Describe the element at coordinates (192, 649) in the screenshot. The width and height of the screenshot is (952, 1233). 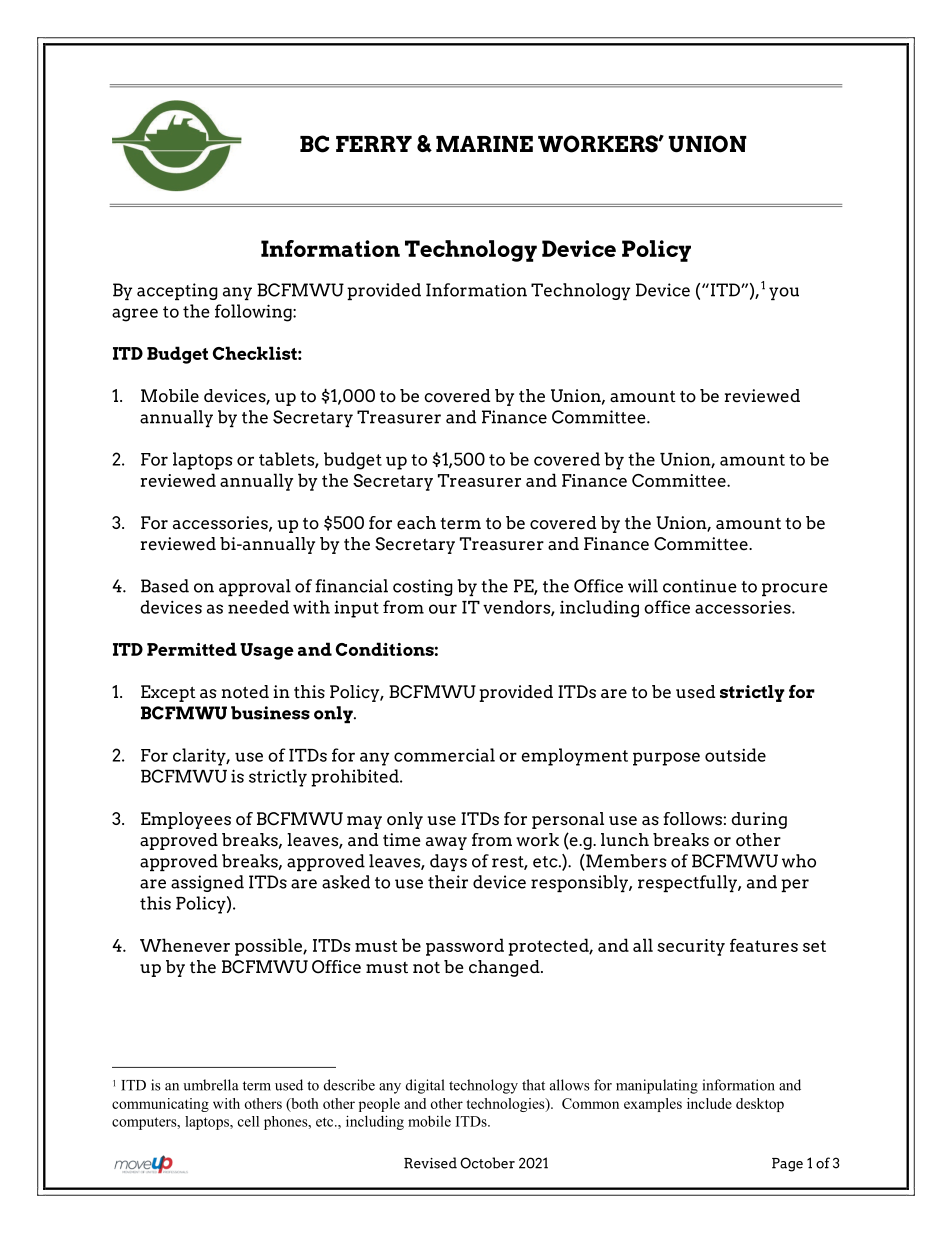
I see `Permitted` at that location.
